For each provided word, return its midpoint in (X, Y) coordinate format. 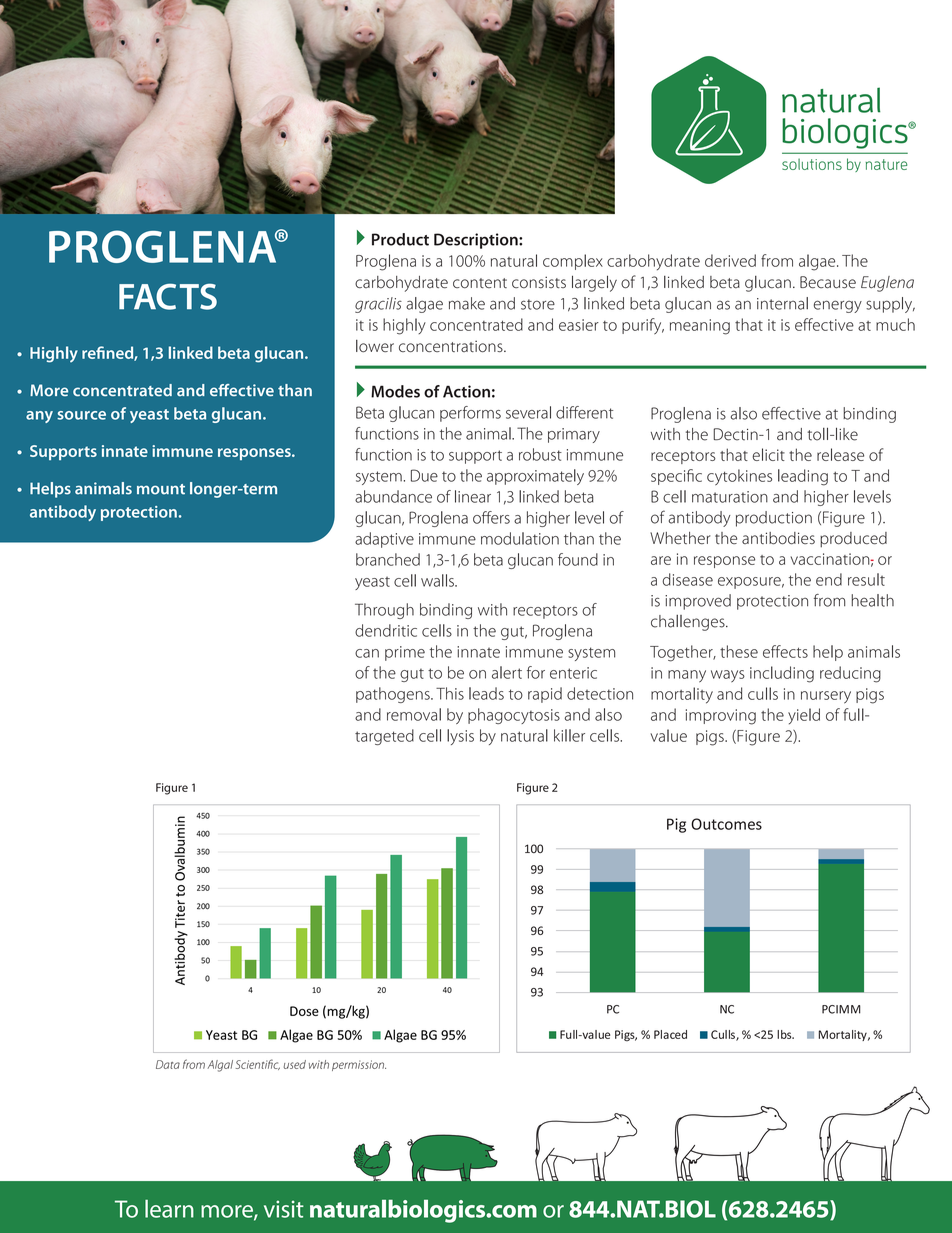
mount (161, 489)
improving (721, 717)
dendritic (386, 630)
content (480, 283)
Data (168, 1064)
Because (828, 282)
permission (359, 1065)
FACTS (168, 297)
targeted (384, 737)
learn (169, 1209)
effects (785, 651)
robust (540, 454)
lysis (460, 737)
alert (507, 672)
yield (804, 716)
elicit (769, 454)
